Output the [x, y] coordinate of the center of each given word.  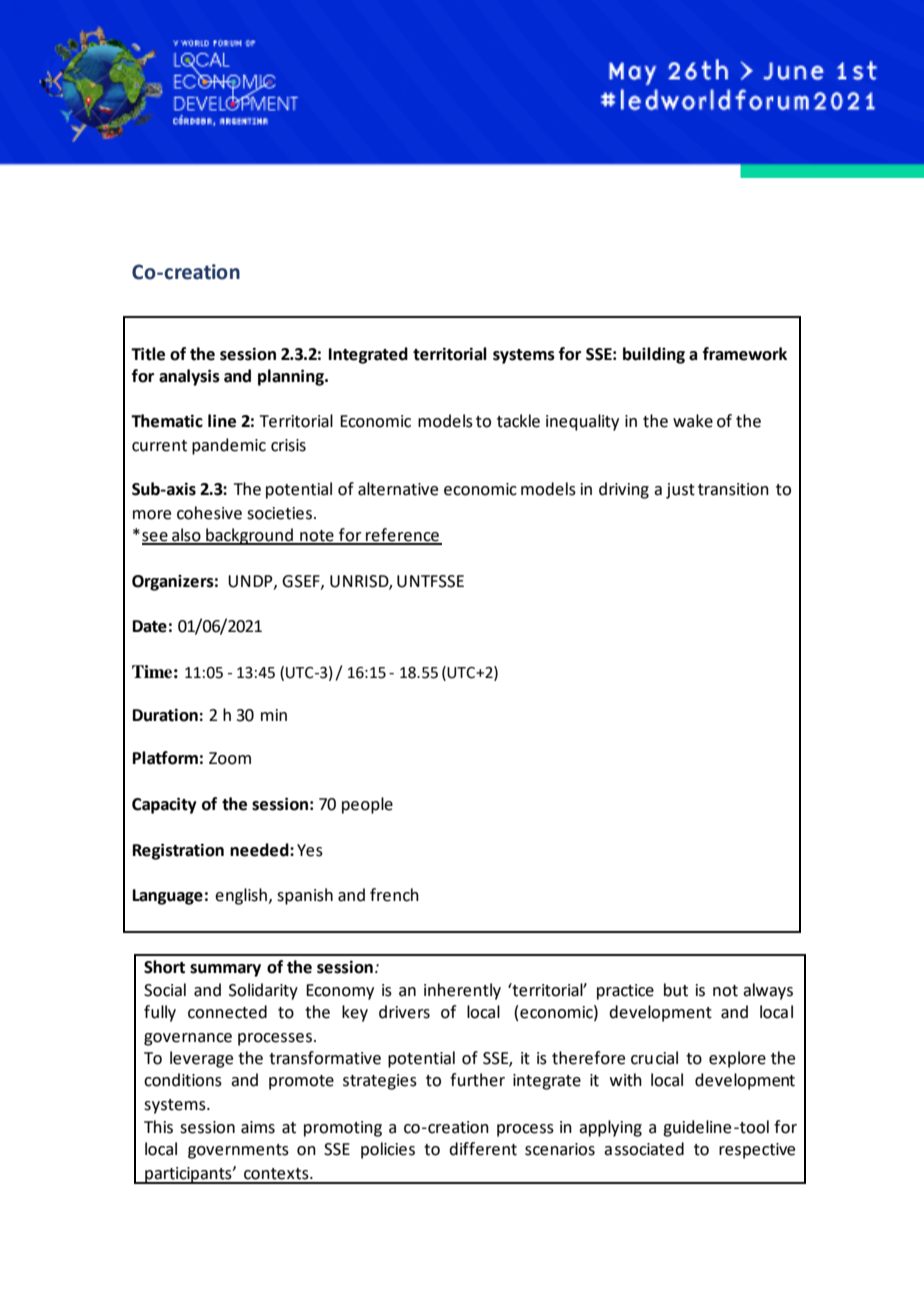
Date [150, 626]
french [394, 895]
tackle [518, 421]
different [483, 1149]
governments [238, 1151]
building [654, 355]
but [676, 990]
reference [402, 536]
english [241, 896]
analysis [189, 377]
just [680, 491]
